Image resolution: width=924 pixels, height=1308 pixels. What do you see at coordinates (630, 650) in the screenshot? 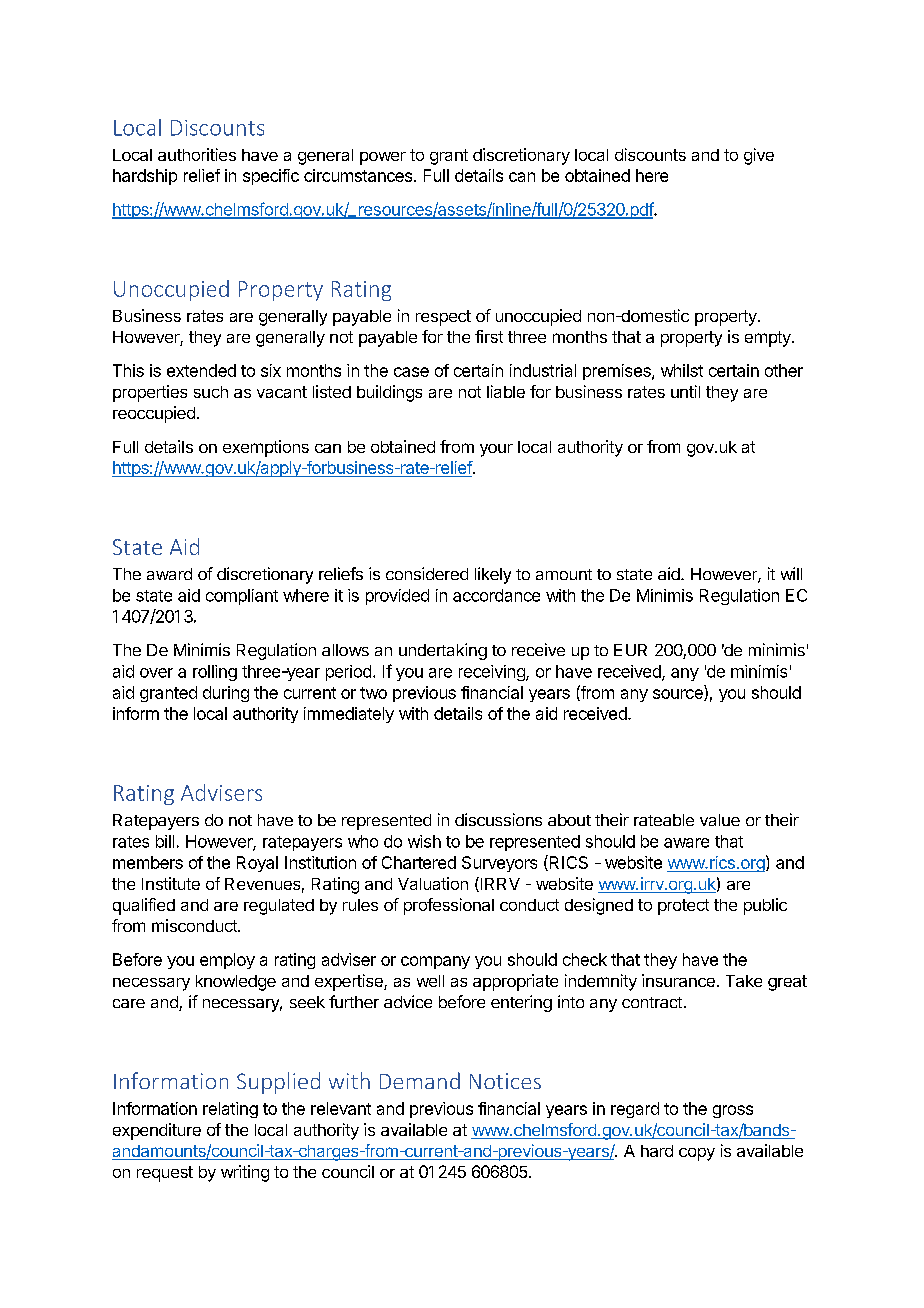
I see `EUR` at bounding box center [630, 650].
